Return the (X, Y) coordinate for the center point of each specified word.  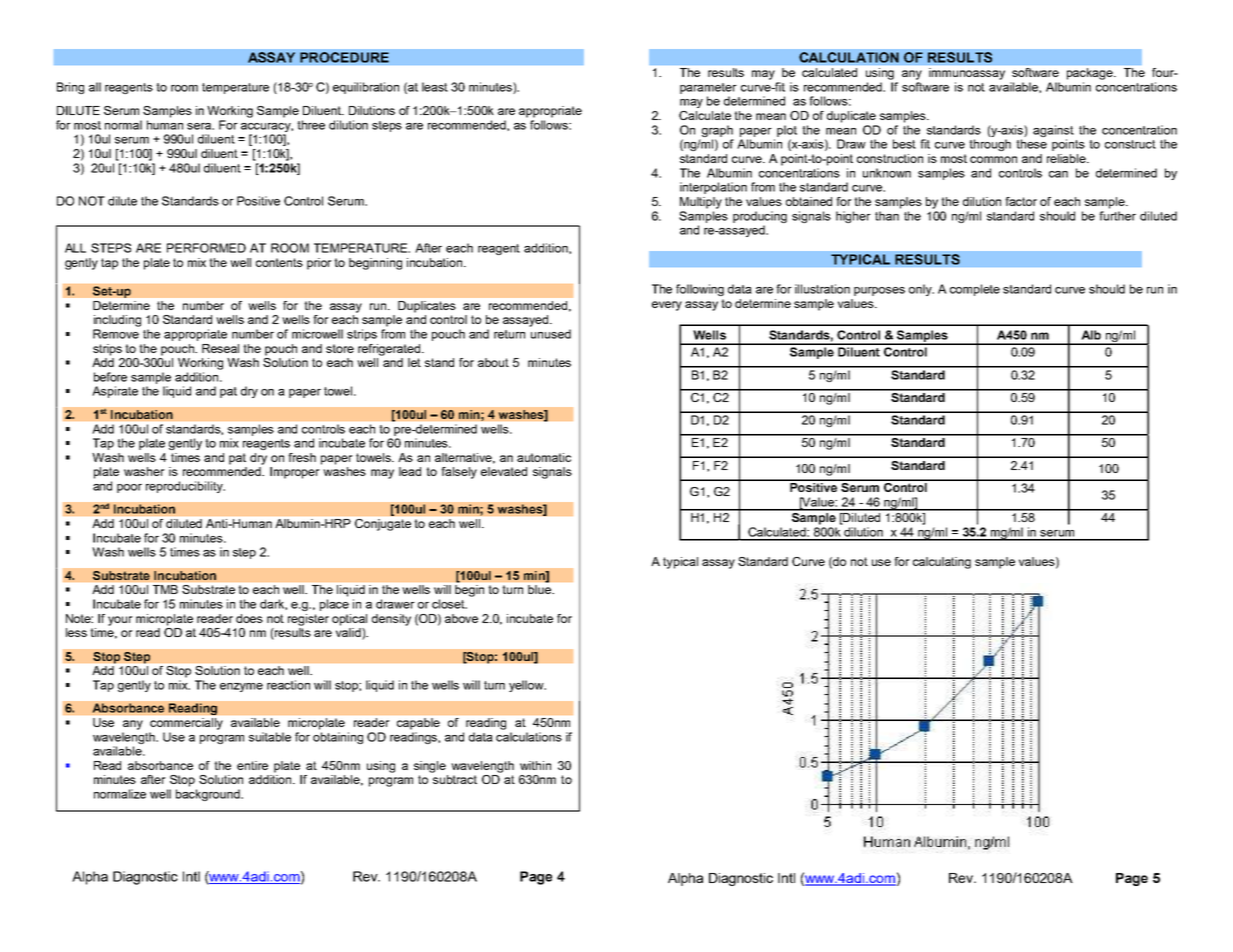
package (1091, 74)
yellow (527, 686)
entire (252, 765)
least (435, 87)
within (535, 765)
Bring (70, 88)
